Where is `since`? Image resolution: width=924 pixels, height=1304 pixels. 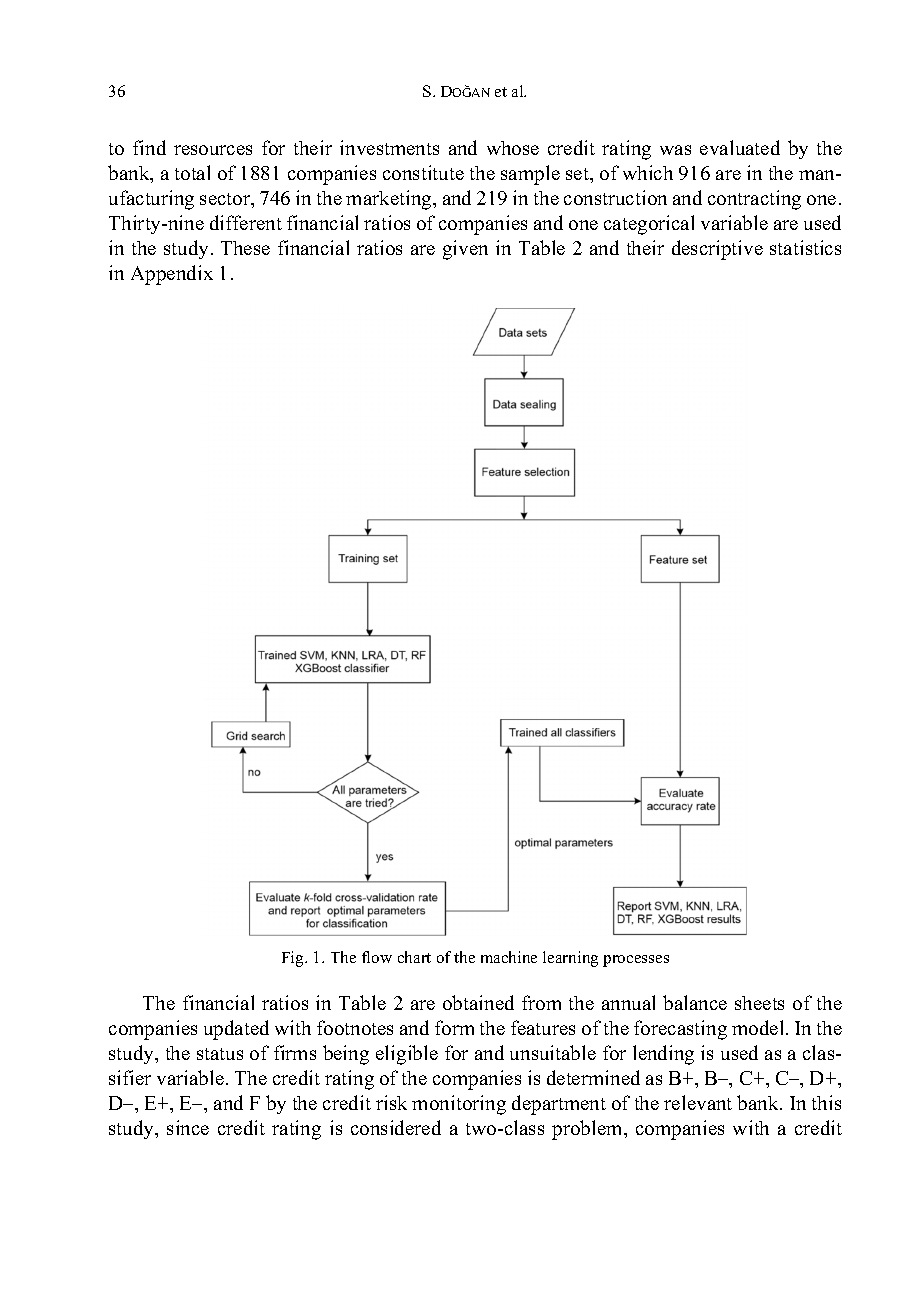
since is located at coordinates (188, 1127).
